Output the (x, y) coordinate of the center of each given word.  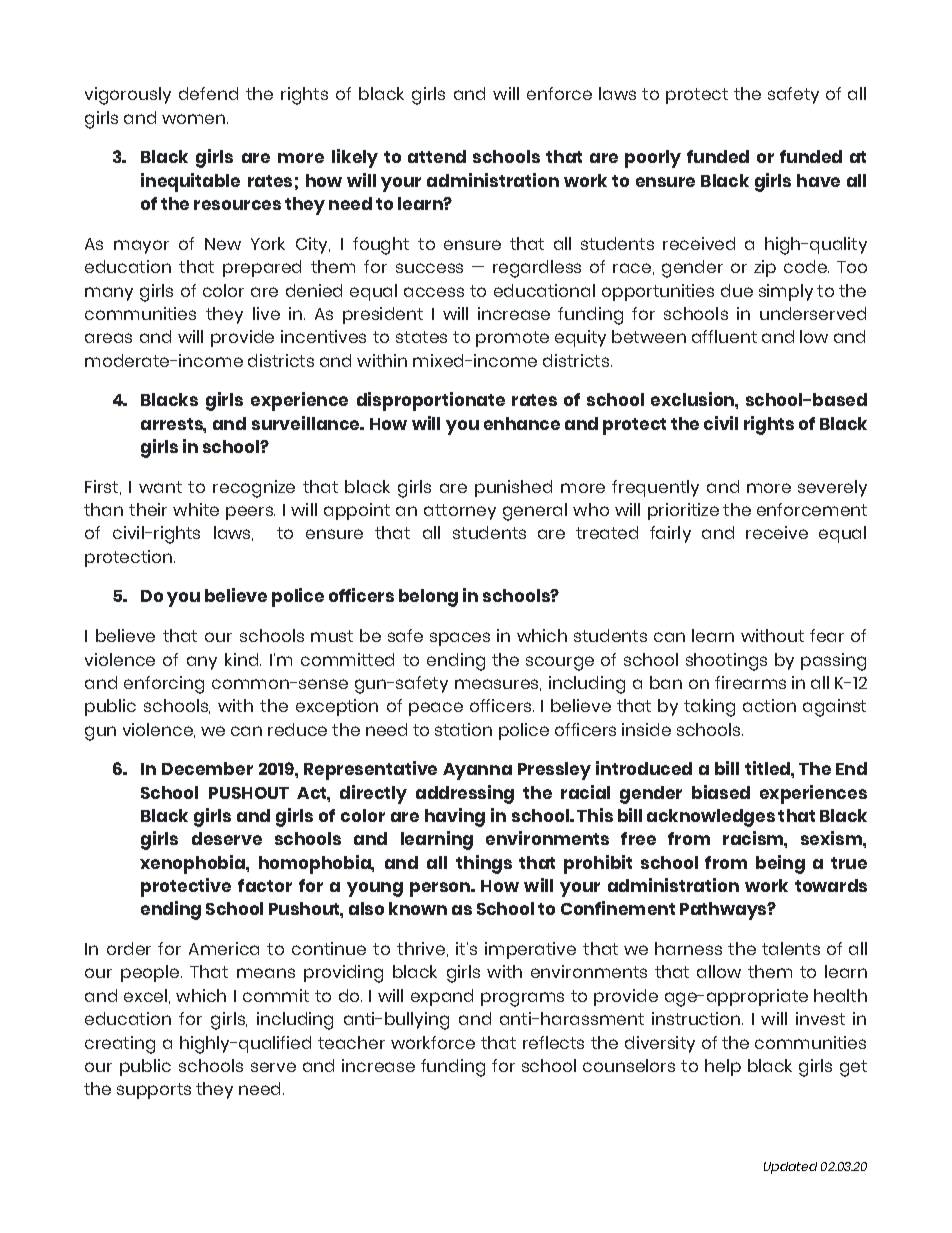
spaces (460, 639)
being (780, 864)
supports (154, 1091)
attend (437, 156)
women (193, 119)
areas (108, 338)
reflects (553, 1042)
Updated (790, 1168)
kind (243, 659)
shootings (726, 662)
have (818, 180)
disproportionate (431, 401)
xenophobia (193, 864)
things (484, 864)
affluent (724, 336)
